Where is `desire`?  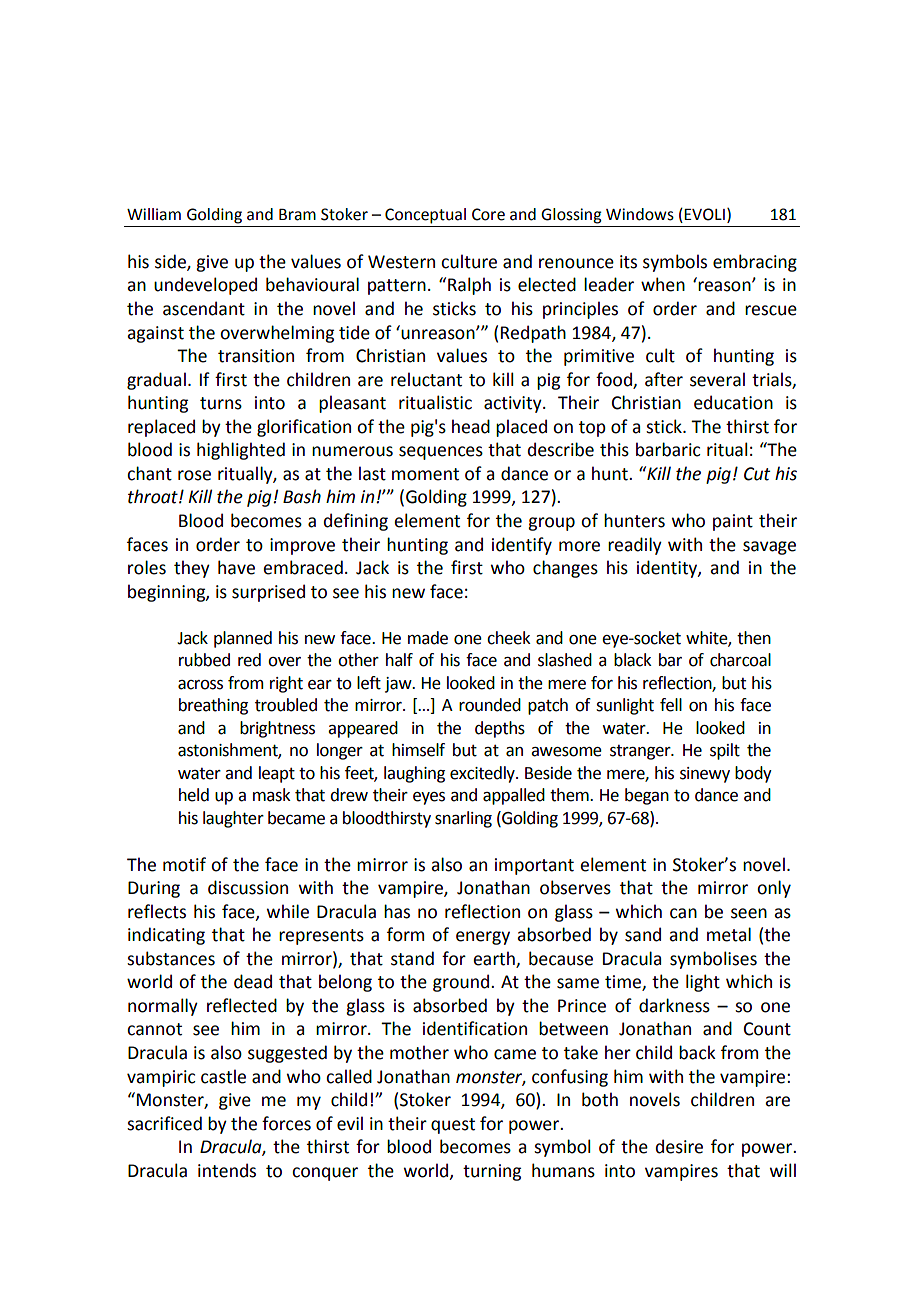 desire is located at coordinates (679, 1146).
